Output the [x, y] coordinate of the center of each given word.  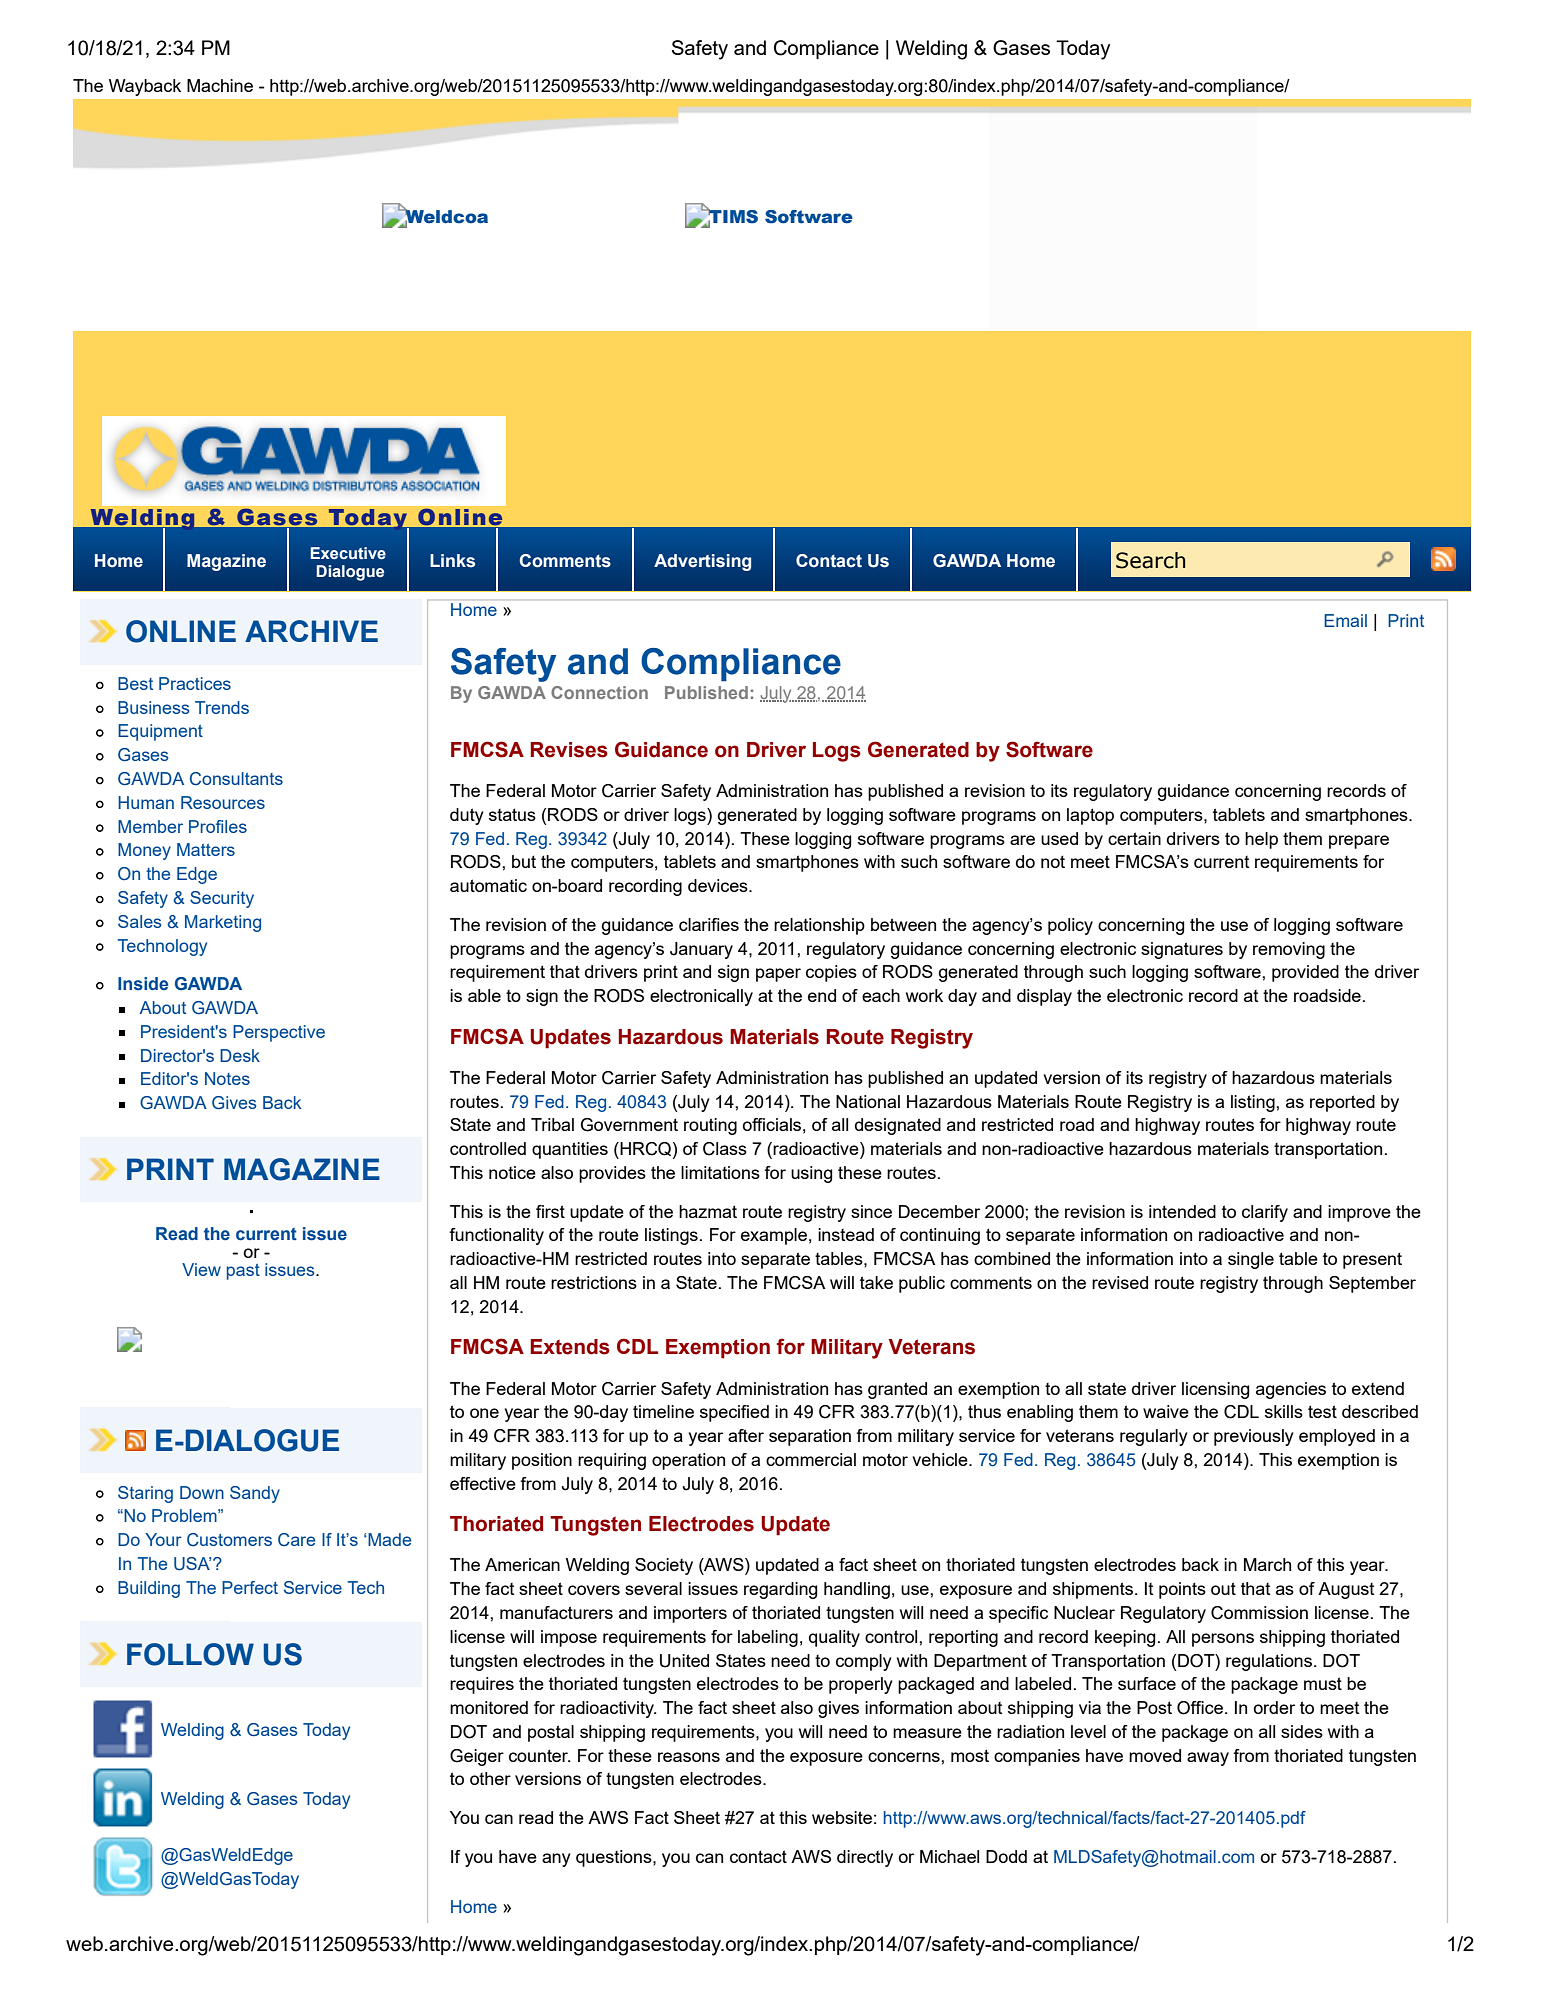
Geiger [477, 1757]
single [1251, 1260]
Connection [599, 692]
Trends [222, 707]
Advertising [702, 562]
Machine [220, 85]
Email [1345, 620]
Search [1150, 560]
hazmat [708, 1211]
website [842, 1817]
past [243, 1272]
